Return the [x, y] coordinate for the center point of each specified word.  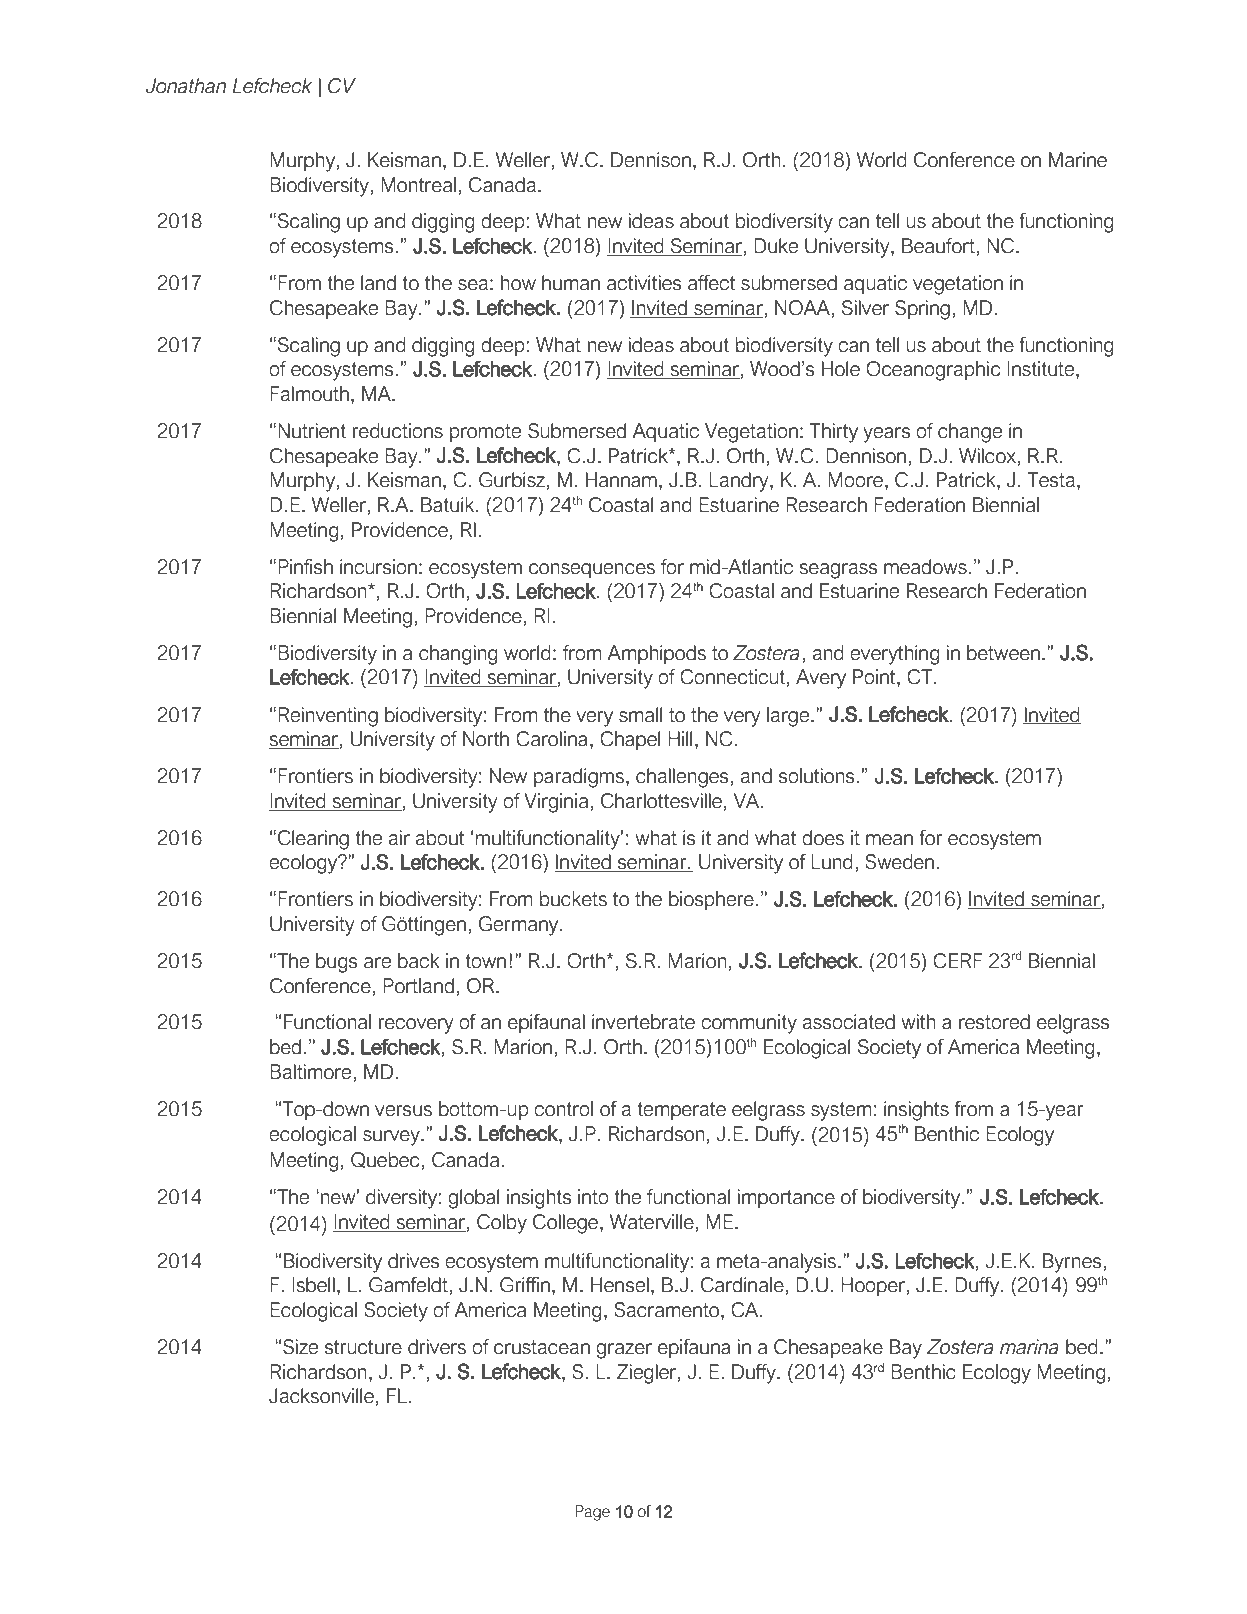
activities [644, 283]
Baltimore [310, 1072]
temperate [681, 1111]
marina [1029, 1347]
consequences [592, 570]
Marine [1078, 160]
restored [994, 1022]
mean [889, 840]
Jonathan [186, 86]
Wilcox [987, 456]
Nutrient [312, 431]
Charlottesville [661, 801]
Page [592, 1513]
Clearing [313, 840]
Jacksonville [321, 1396]
